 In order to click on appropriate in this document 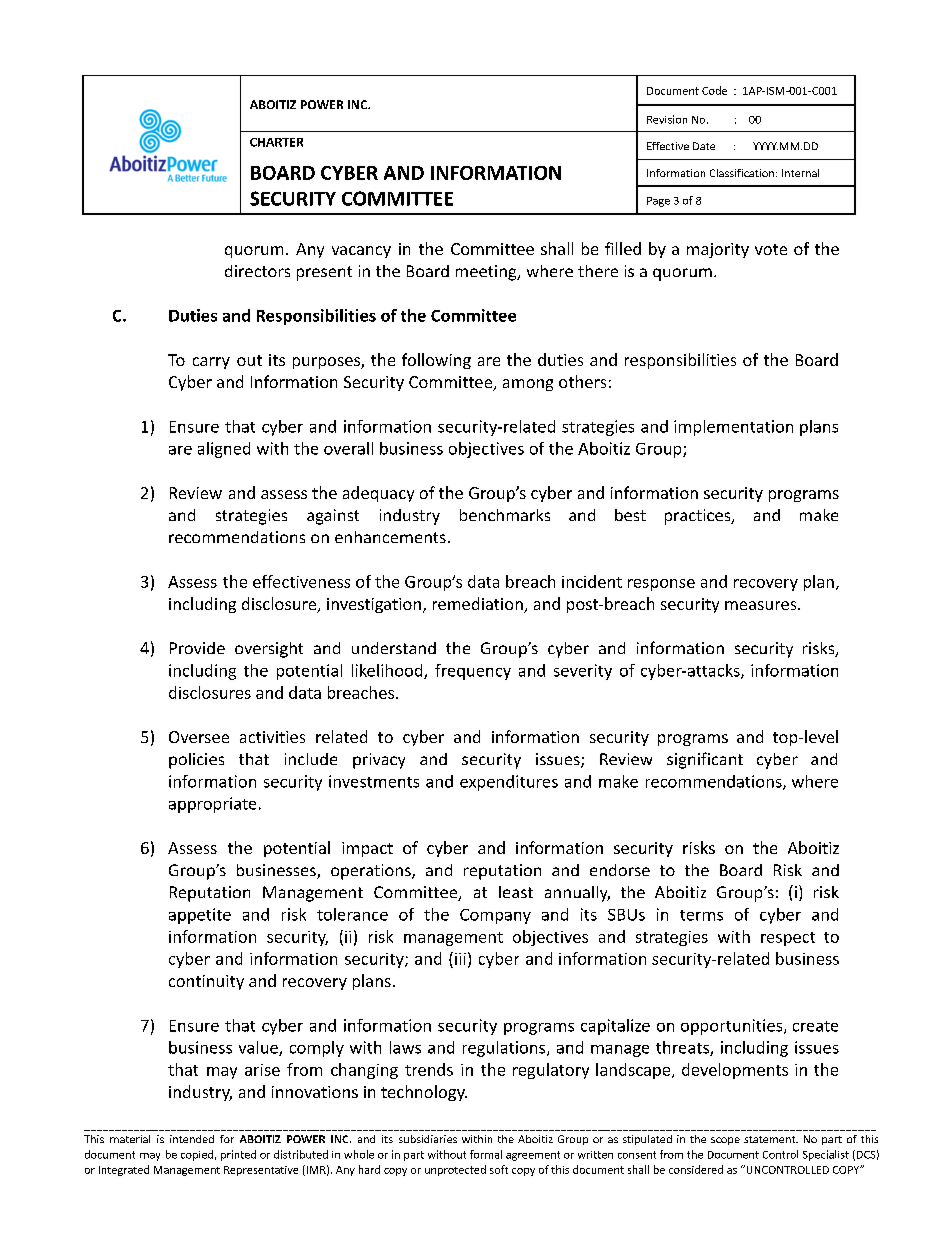, I will do `click(212, 805)`.
